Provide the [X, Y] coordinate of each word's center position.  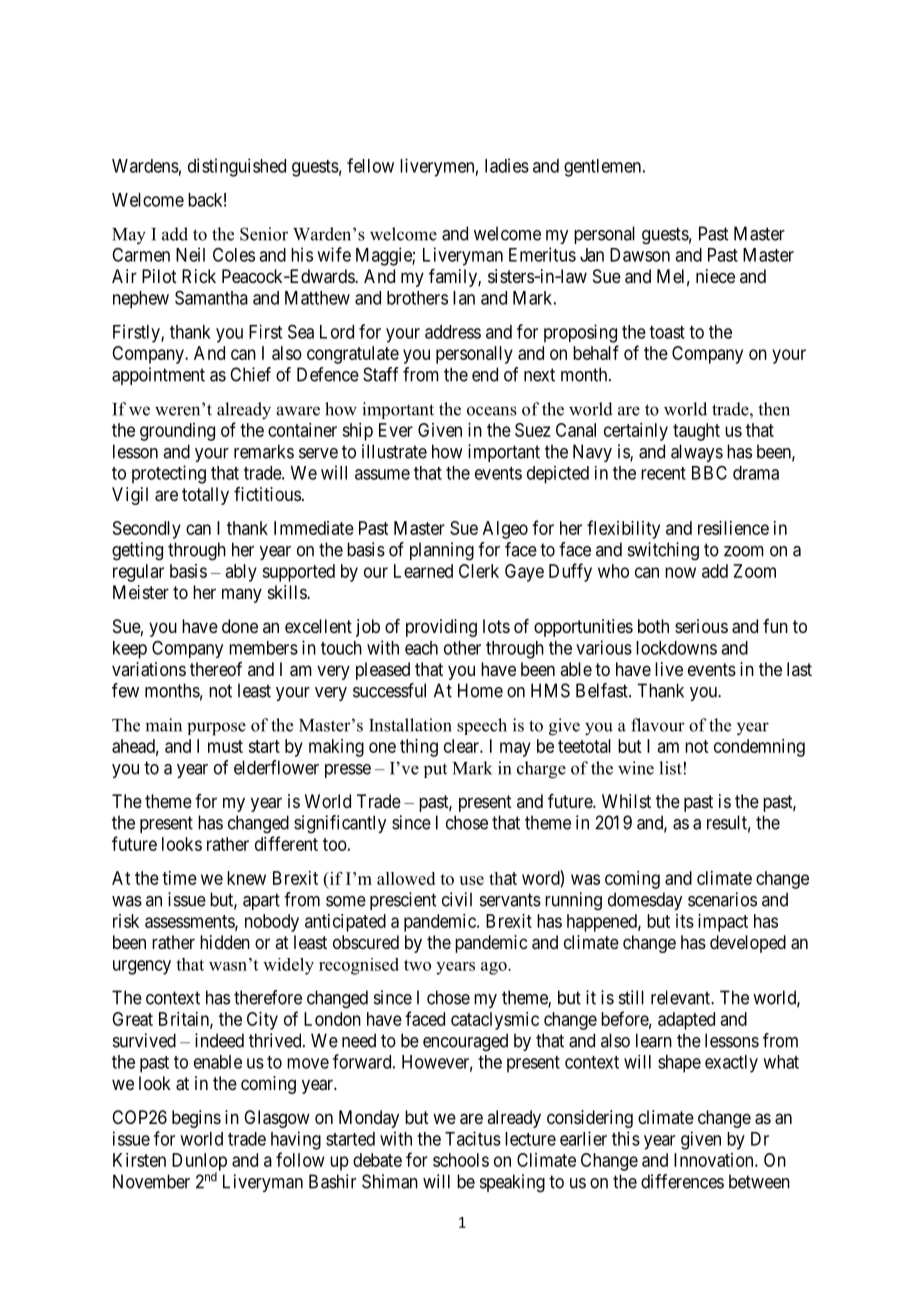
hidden [225, 942]
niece [715, 276]
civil [457, 899]
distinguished [237, 167]
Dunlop [199, 1163]
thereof [216, 669]
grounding [177, 432]
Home [480, 690]
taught [696, 432]
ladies [507, 165]
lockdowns [676, 648]
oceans [492, 411]
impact [723, 923]
